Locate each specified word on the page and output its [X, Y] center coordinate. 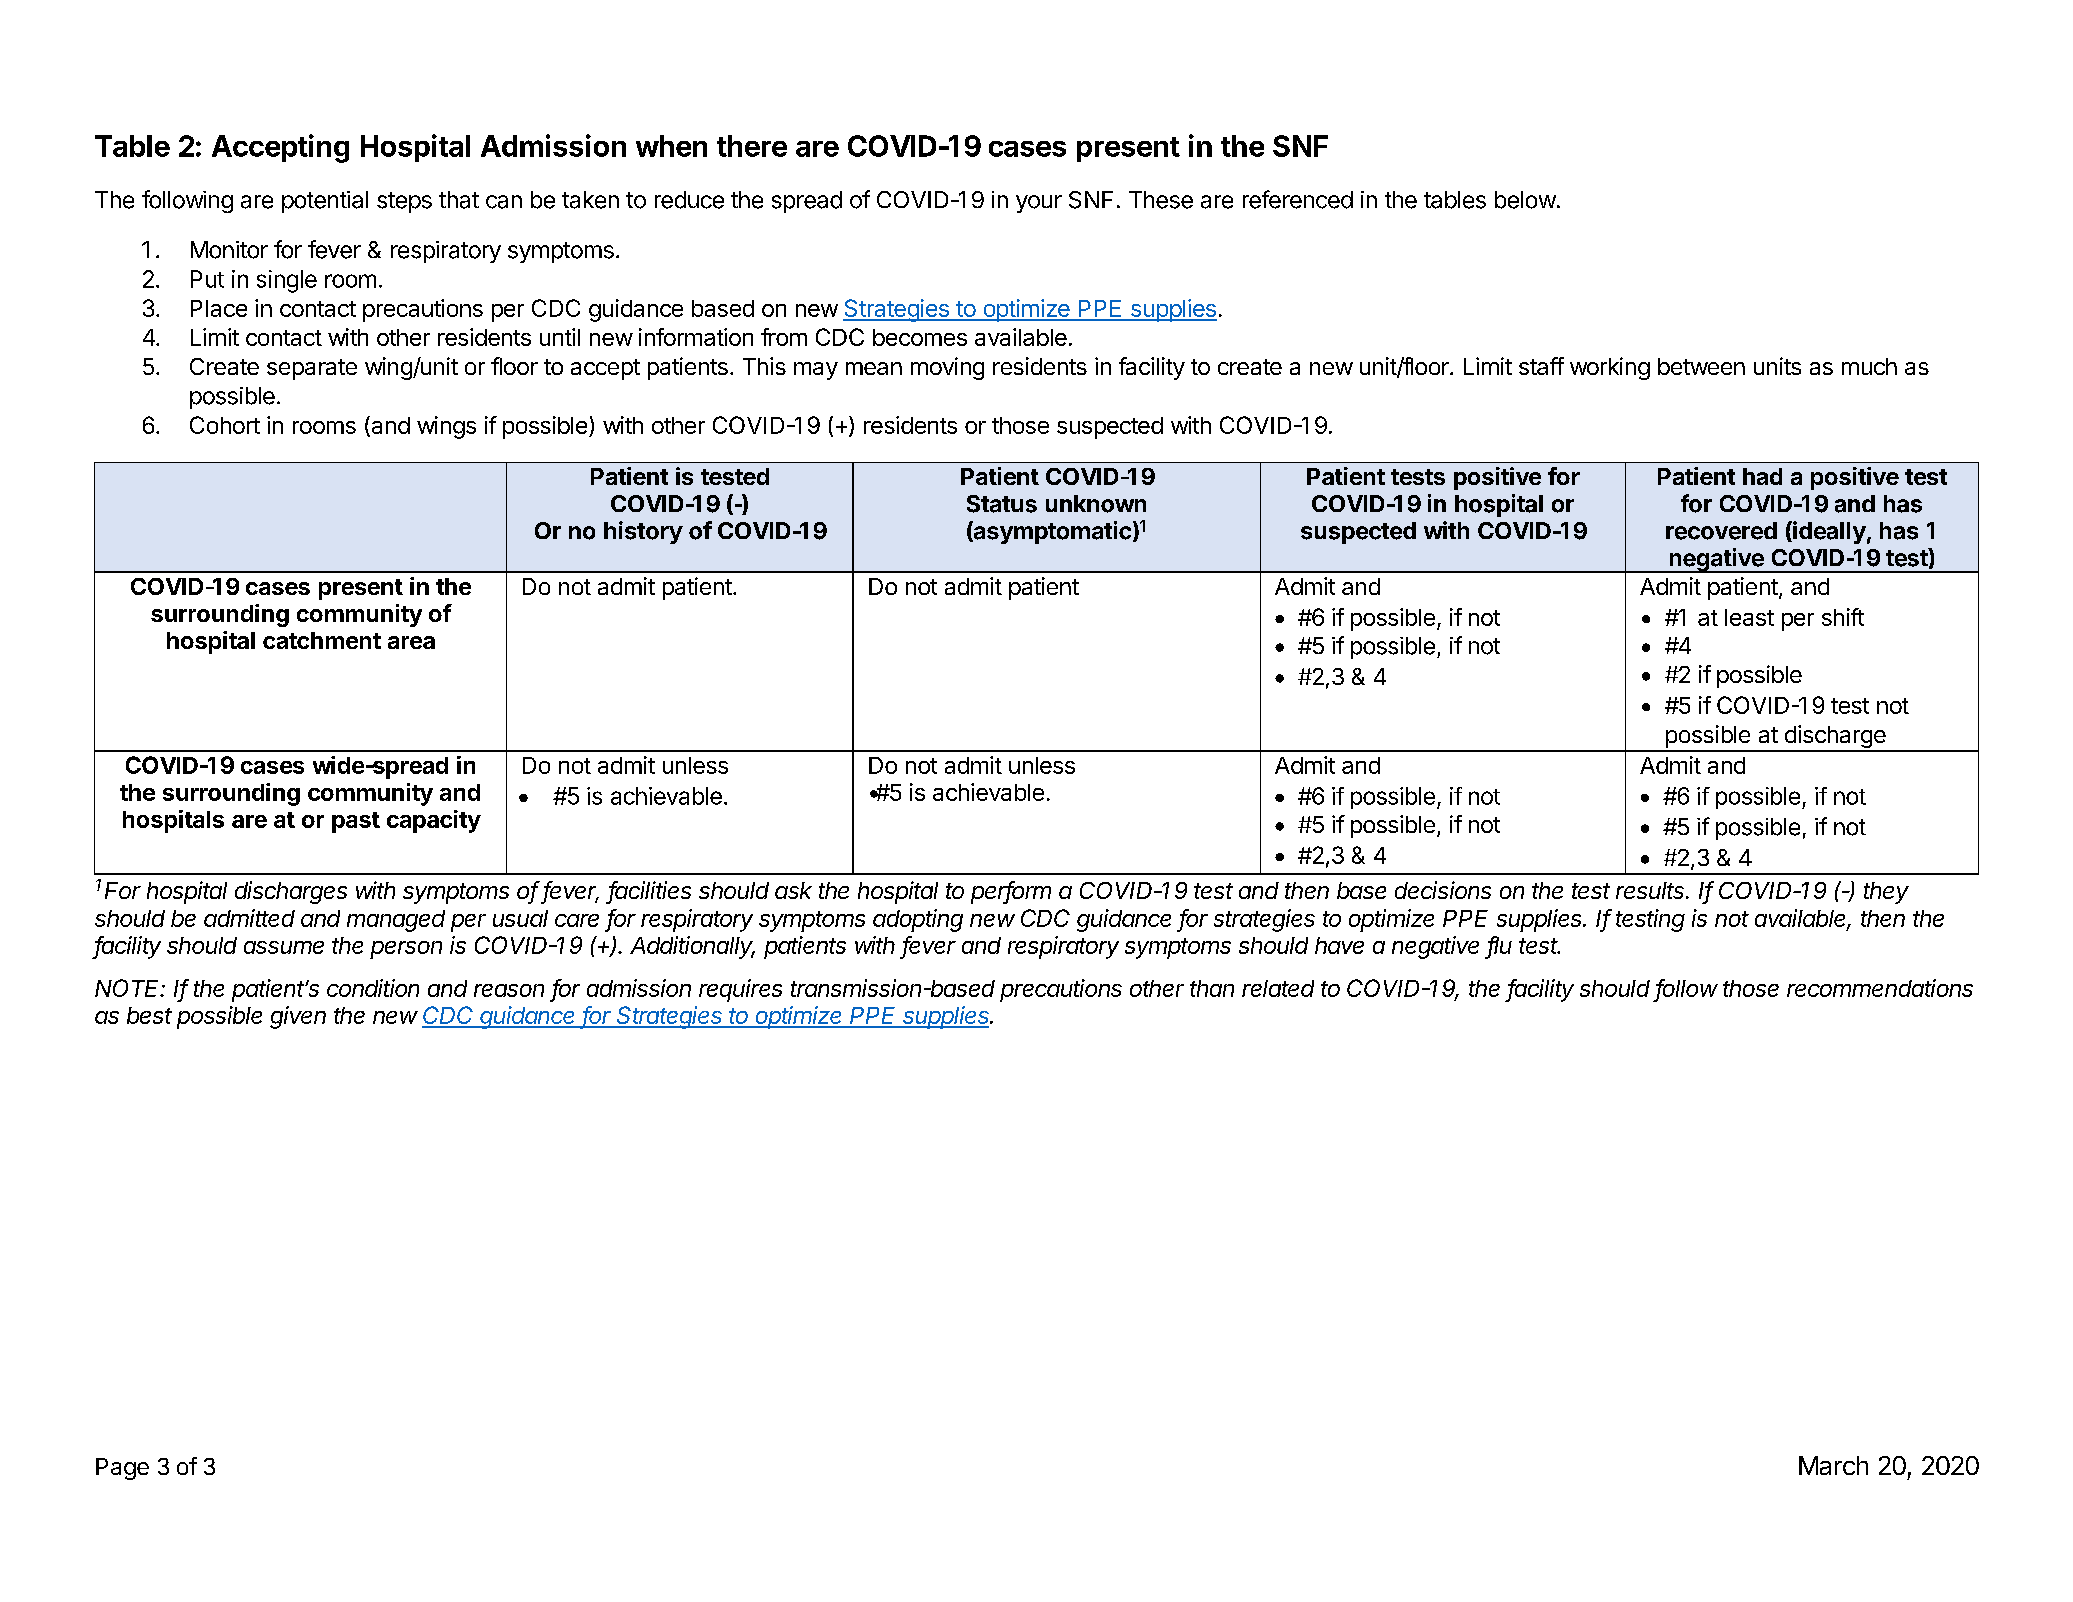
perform [1011, 892]
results [1651, 890]
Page [122, 1469]
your [1039, 204]
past [356, 822]
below [1525, 200]
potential [325, 202]
